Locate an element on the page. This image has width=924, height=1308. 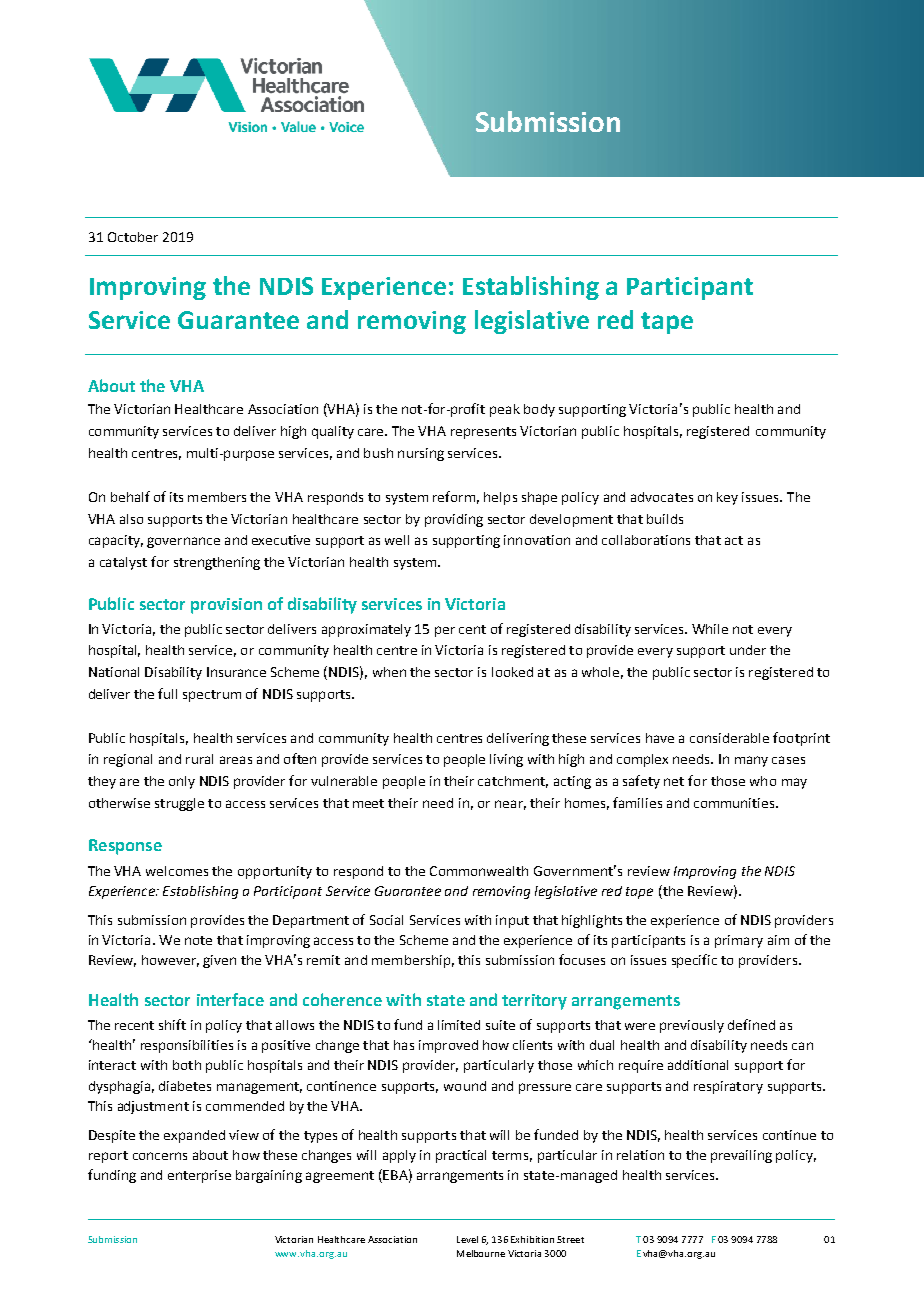
rural is located at coordinates (199, 759).
